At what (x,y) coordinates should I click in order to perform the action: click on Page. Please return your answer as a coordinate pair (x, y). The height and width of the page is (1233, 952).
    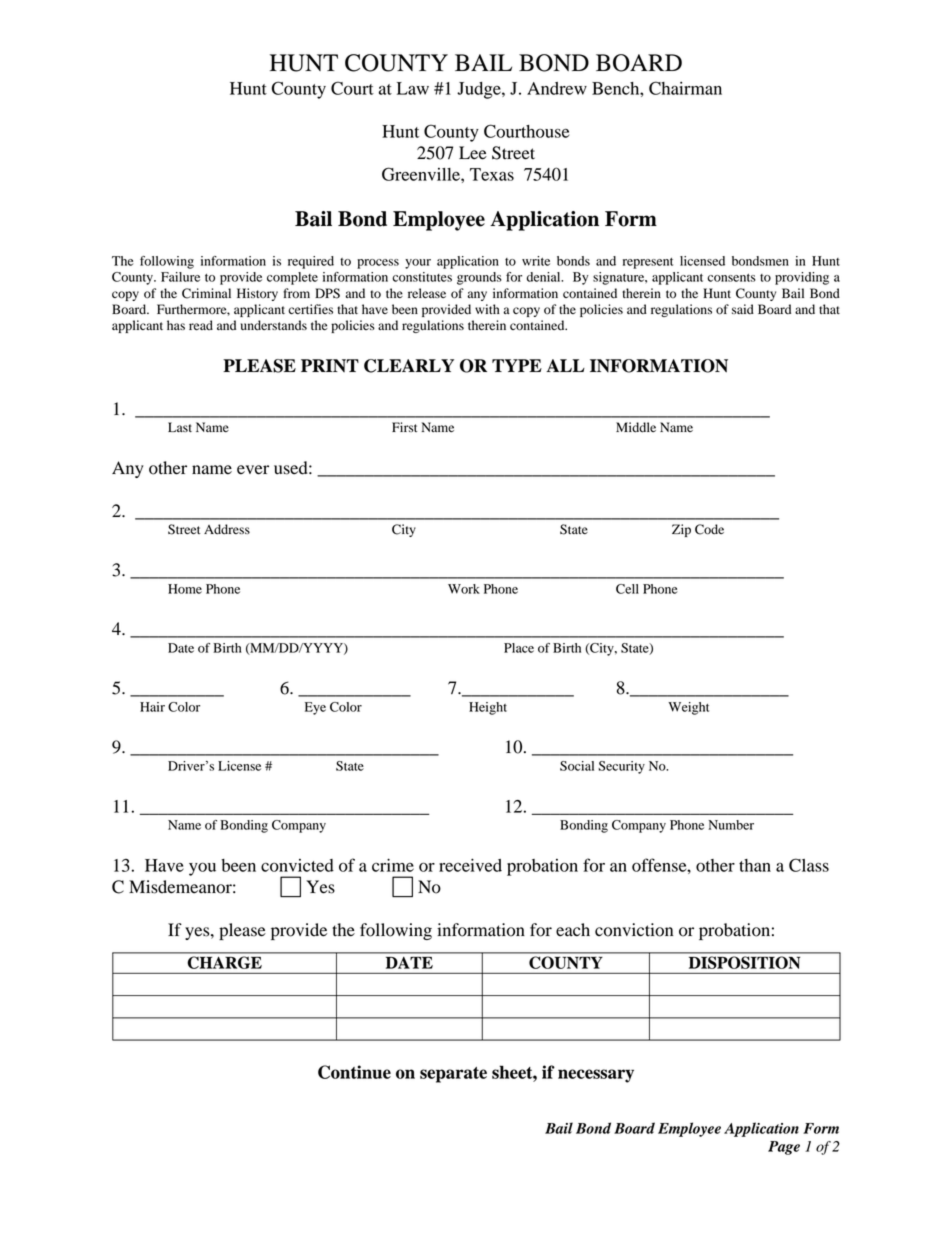
    Looking at the image, I should click on (784, 1148).
